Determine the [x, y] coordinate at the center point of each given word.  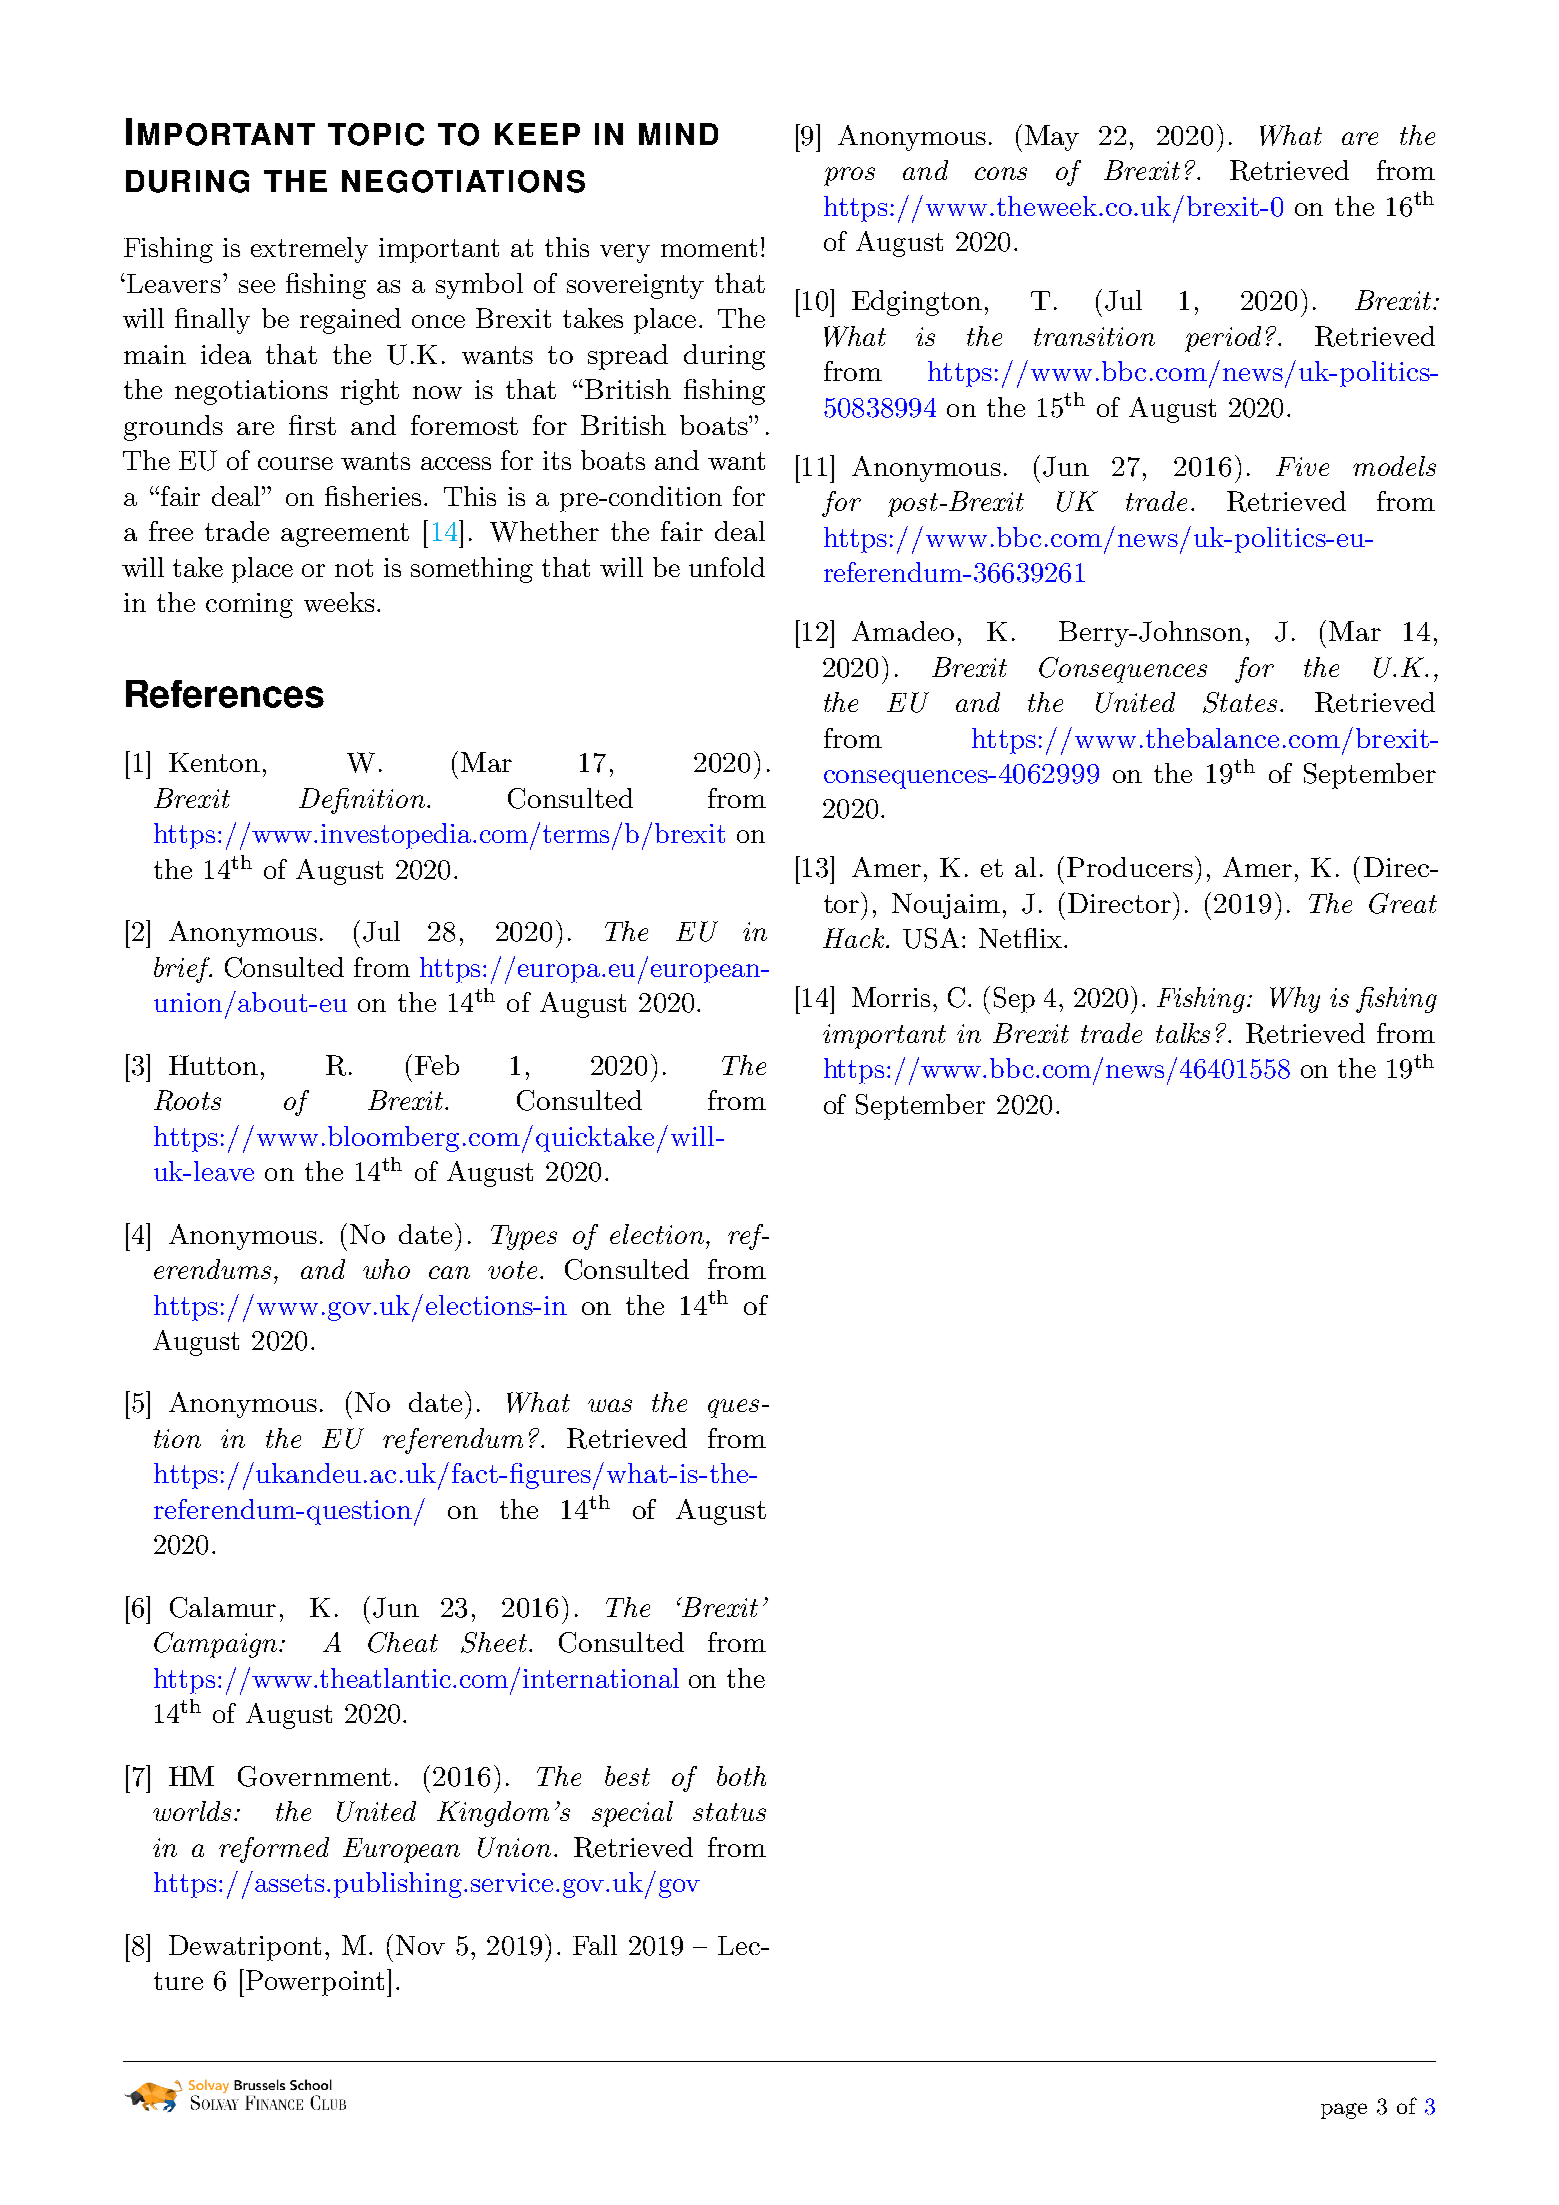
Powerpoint [315, 1983]
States [1240, 702]
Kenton [214, 762]
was [610, 1405]
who [386, 1269]
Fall [595, 1945]
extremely [309, 250]
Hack [855, 938]
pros [849, 176]
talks [1183, 1033]
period [1223, 339]
